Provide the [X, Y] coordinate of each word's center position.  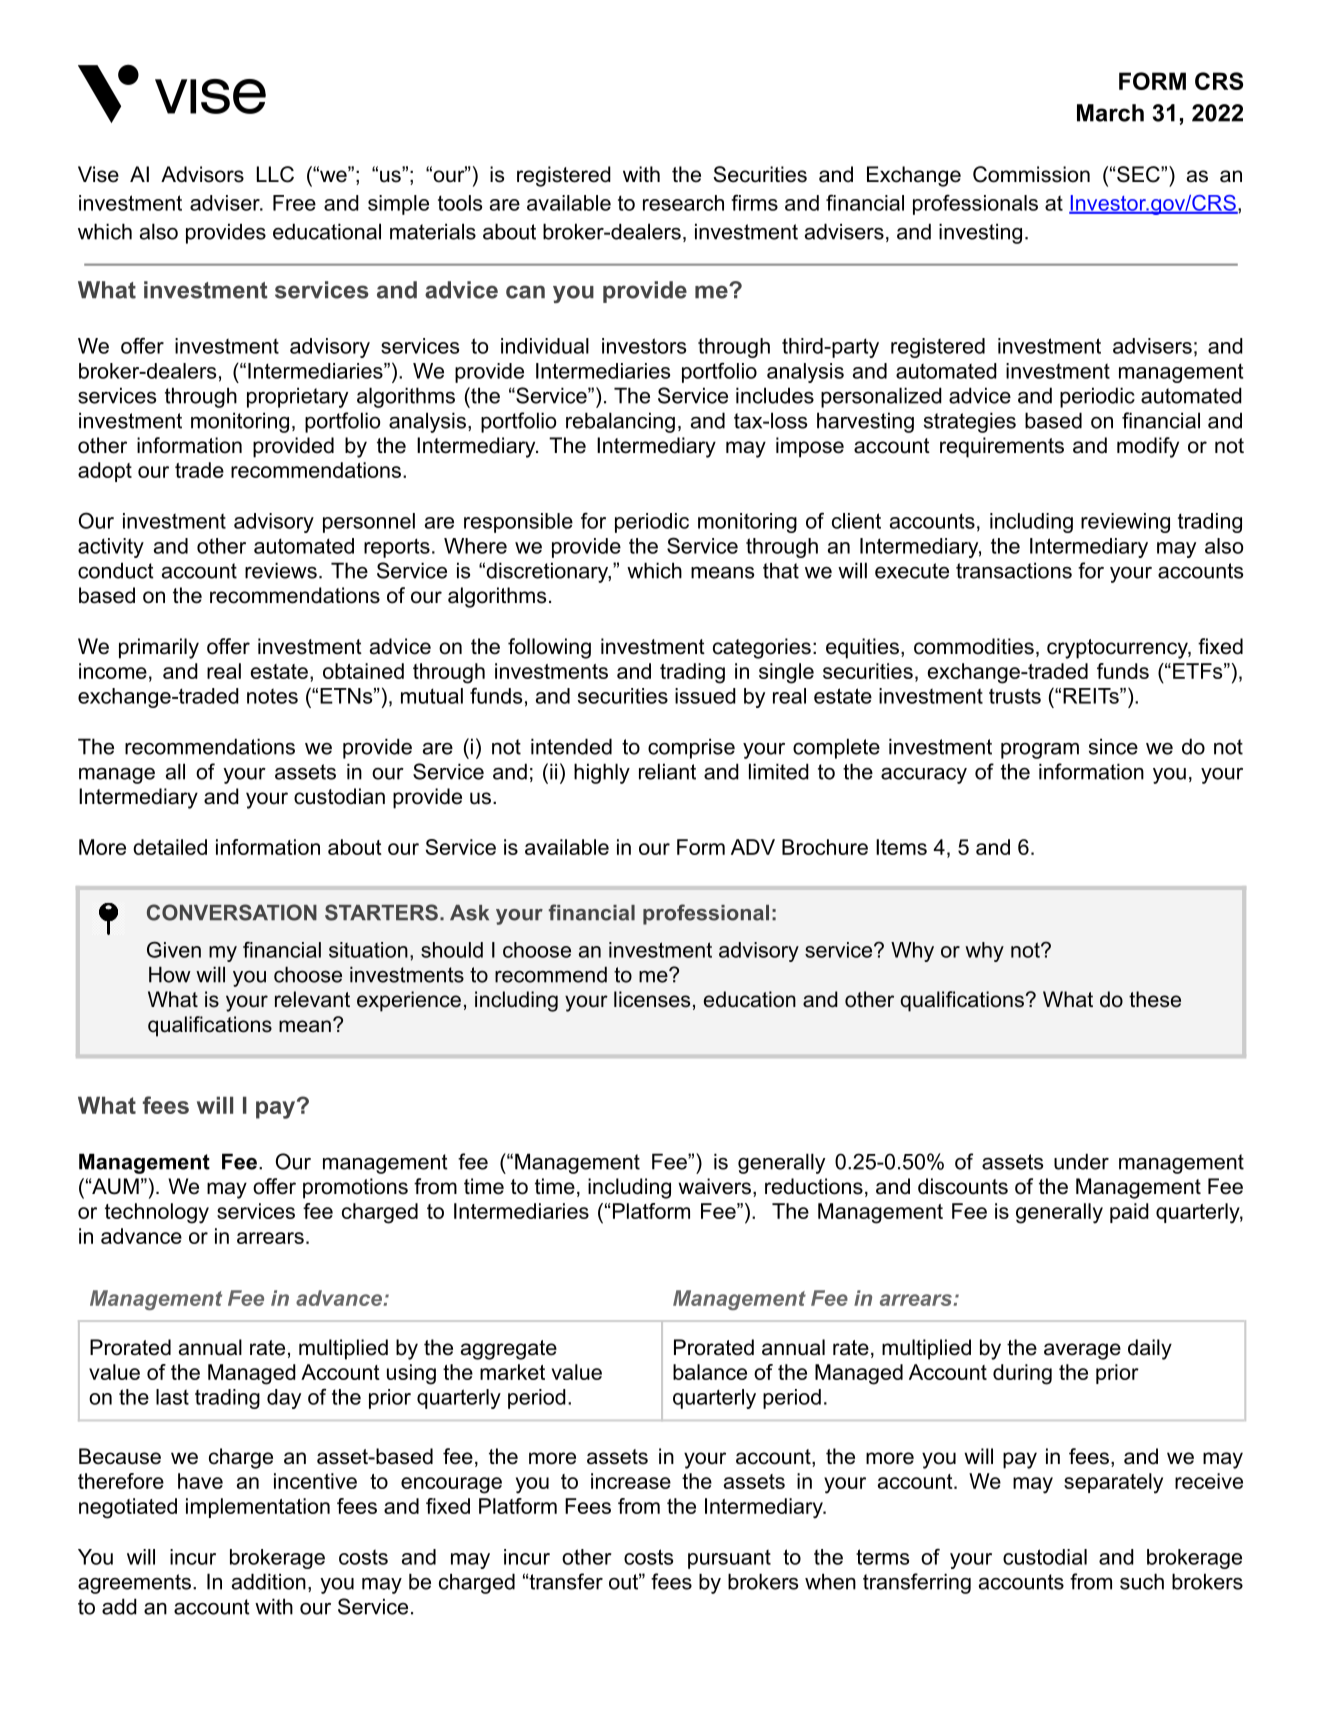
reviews [281, 570]
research [683, 203]
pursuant [729, 1559]
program [1040, 751]
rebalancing [620, 422]
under [1081, 1161]
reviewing [1125, 523]
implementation [258, 1508]
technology [157, 1213]
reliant [667, 771]
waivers [714, 1186]
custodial [1045, 1557]
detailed [170, 847]
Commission [1031, 174]
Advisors [202, 174]
